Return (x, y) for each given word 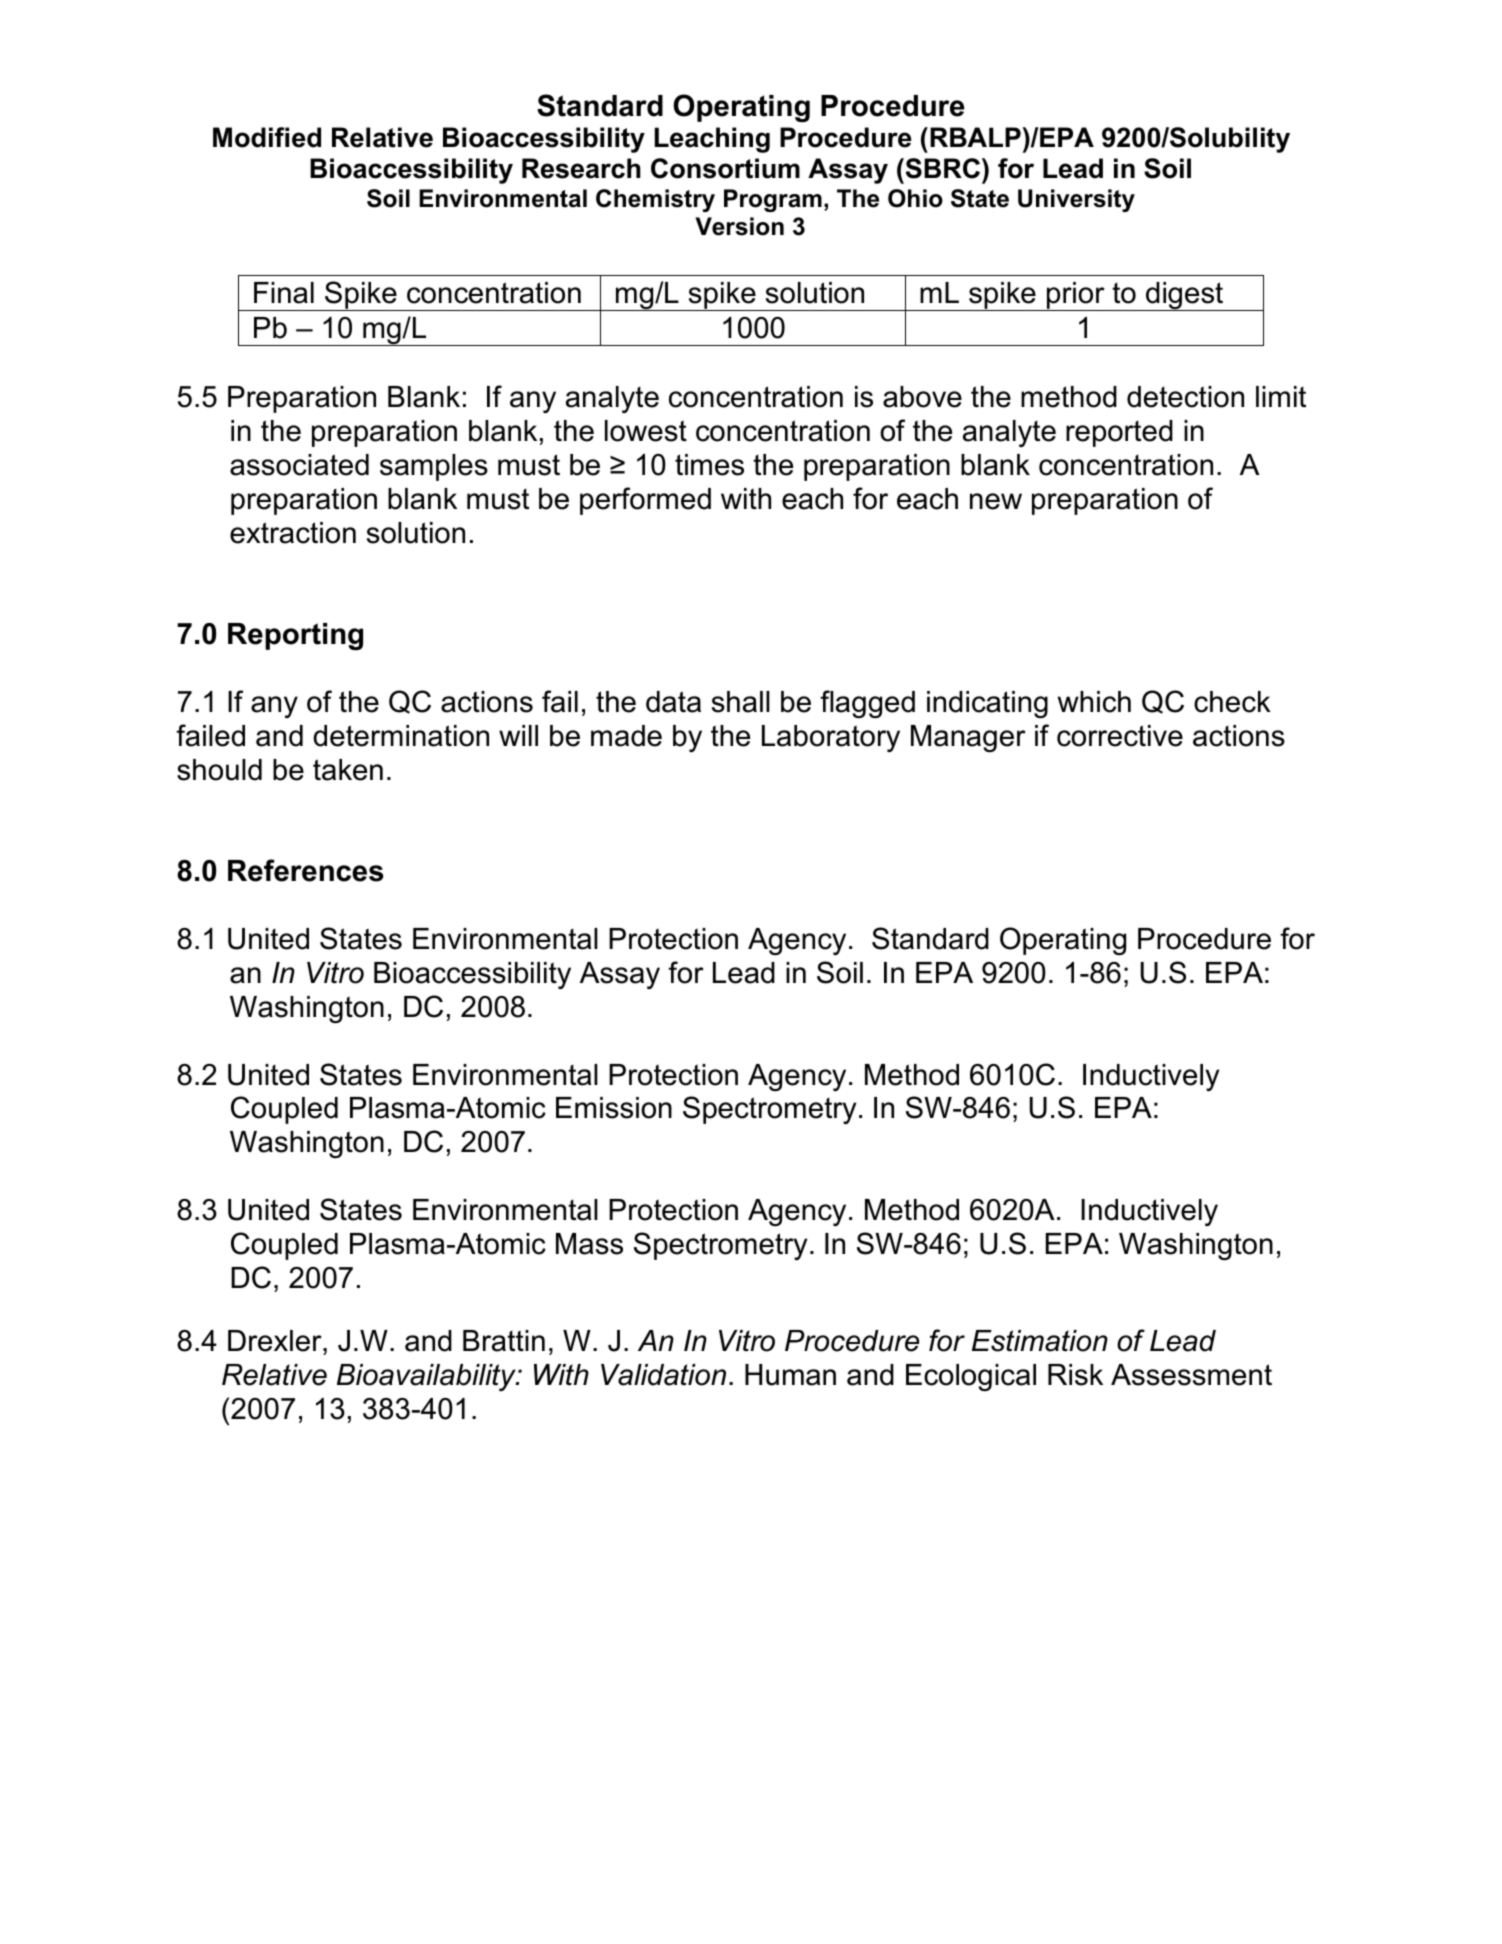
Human (790, 1375)
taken (348, 770)
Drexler (276, 1341)
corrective (1120, 736)
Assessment (1191, 1375)
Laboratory (831, 738)
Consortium (725, 168)
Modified (267, 137)
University (1076, 200)
